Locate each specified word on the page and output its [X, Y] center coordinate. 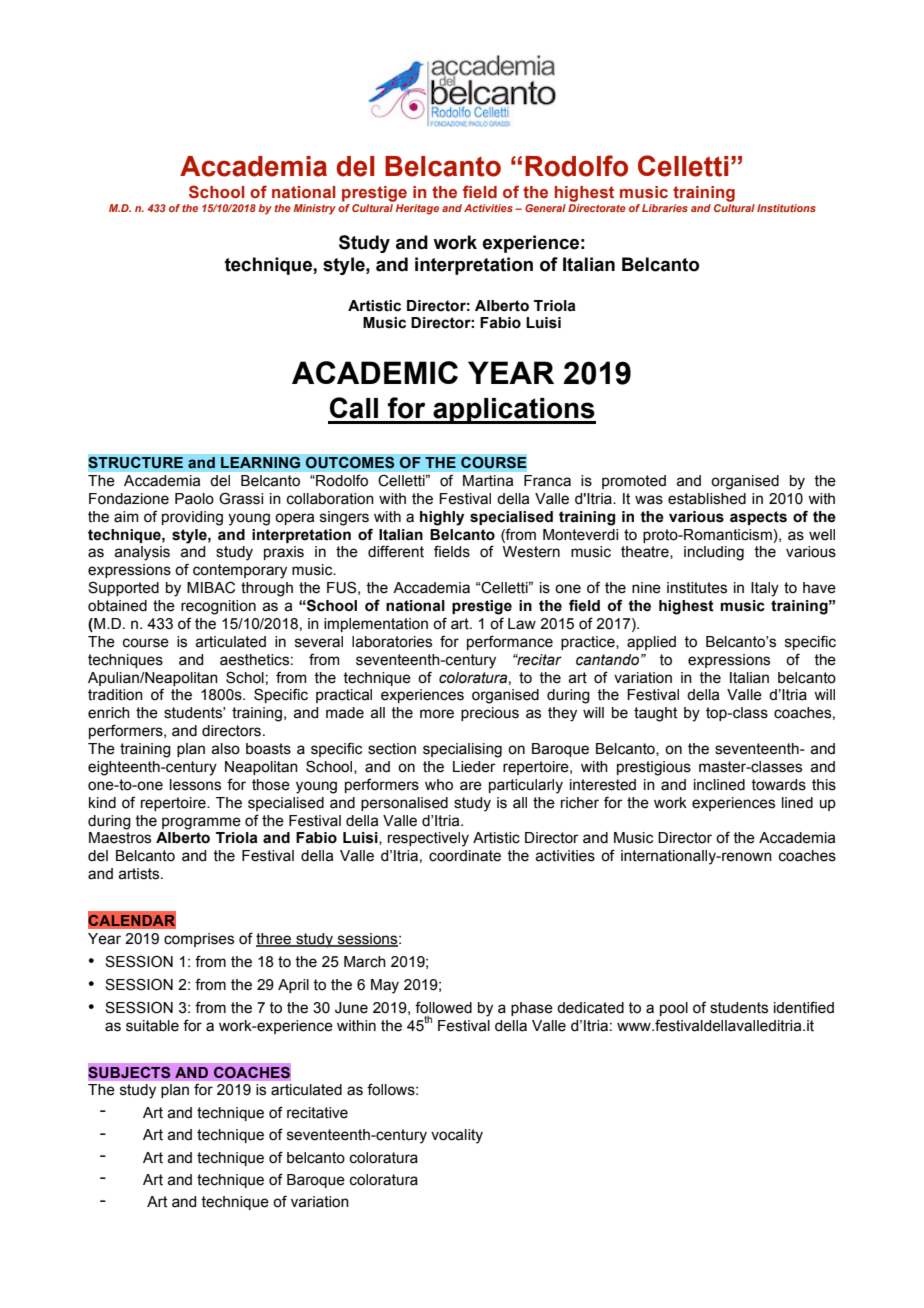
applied [651, 643]
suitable [152, 1026]
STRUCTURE [136, 462]
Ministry [315, 209]
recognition [218, 607]
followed [443, 1007]
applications [513, 411]
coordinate [465, 856]
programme [201, 823]
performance [510, 642]
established [707, 499]
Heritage [417, 209]
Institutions [786, 208]
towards [778, 785]
